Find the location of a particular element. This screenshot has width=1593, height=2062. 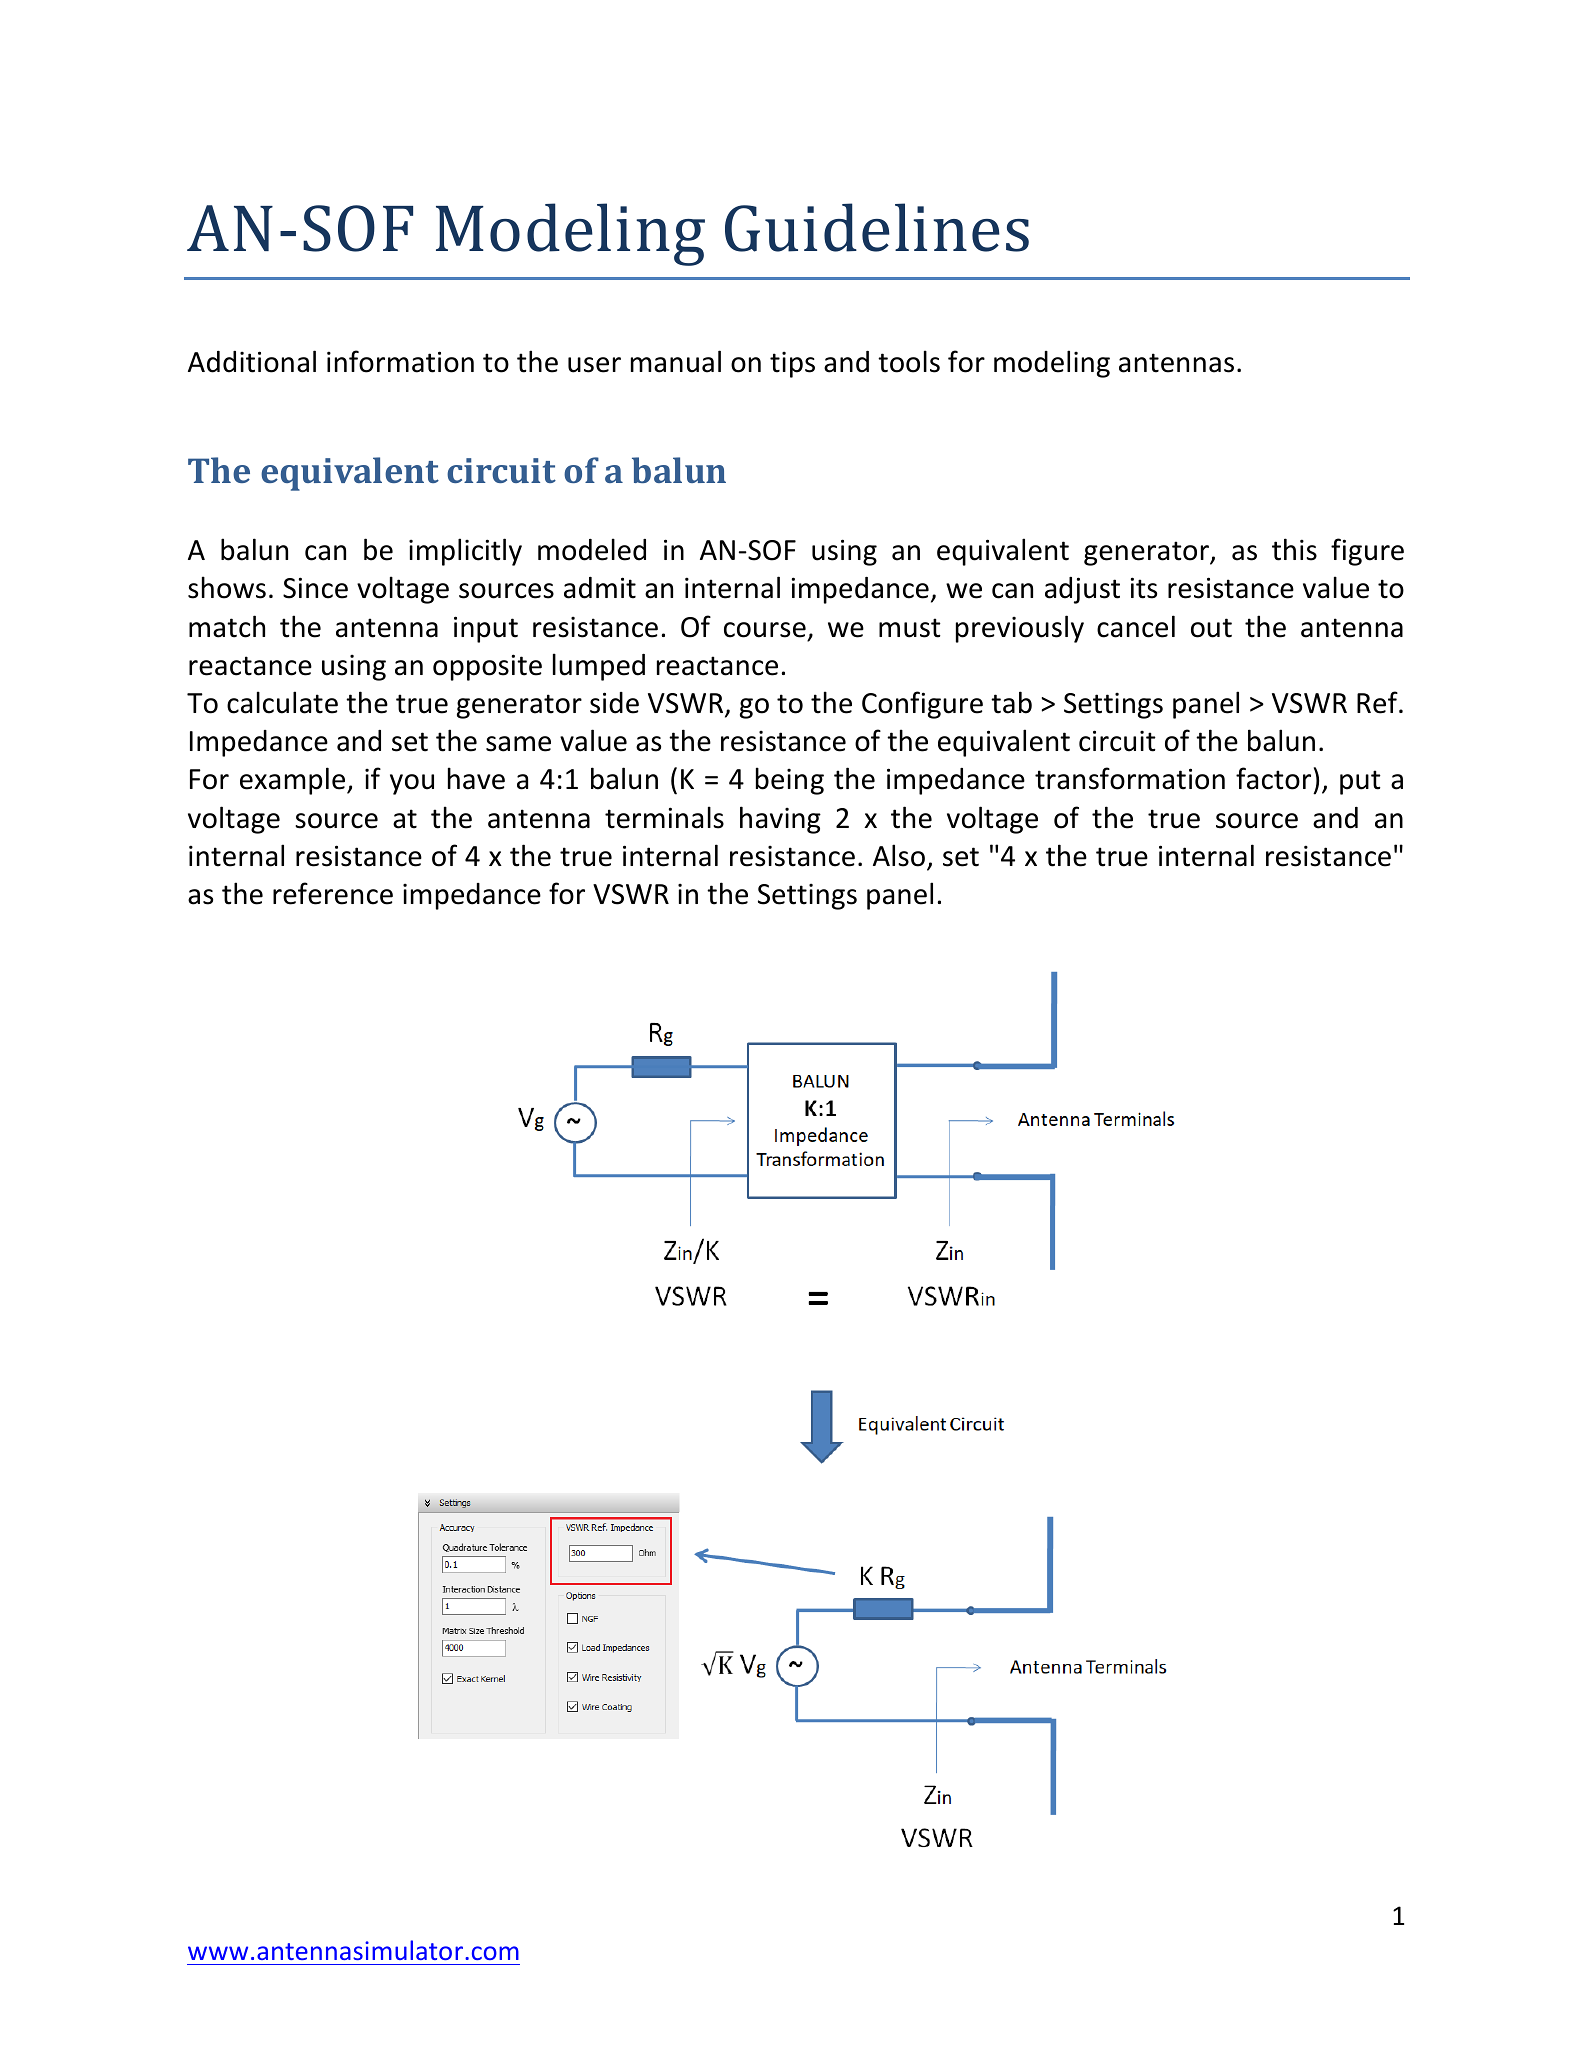

modeled is located at coordinates (592, 549).
